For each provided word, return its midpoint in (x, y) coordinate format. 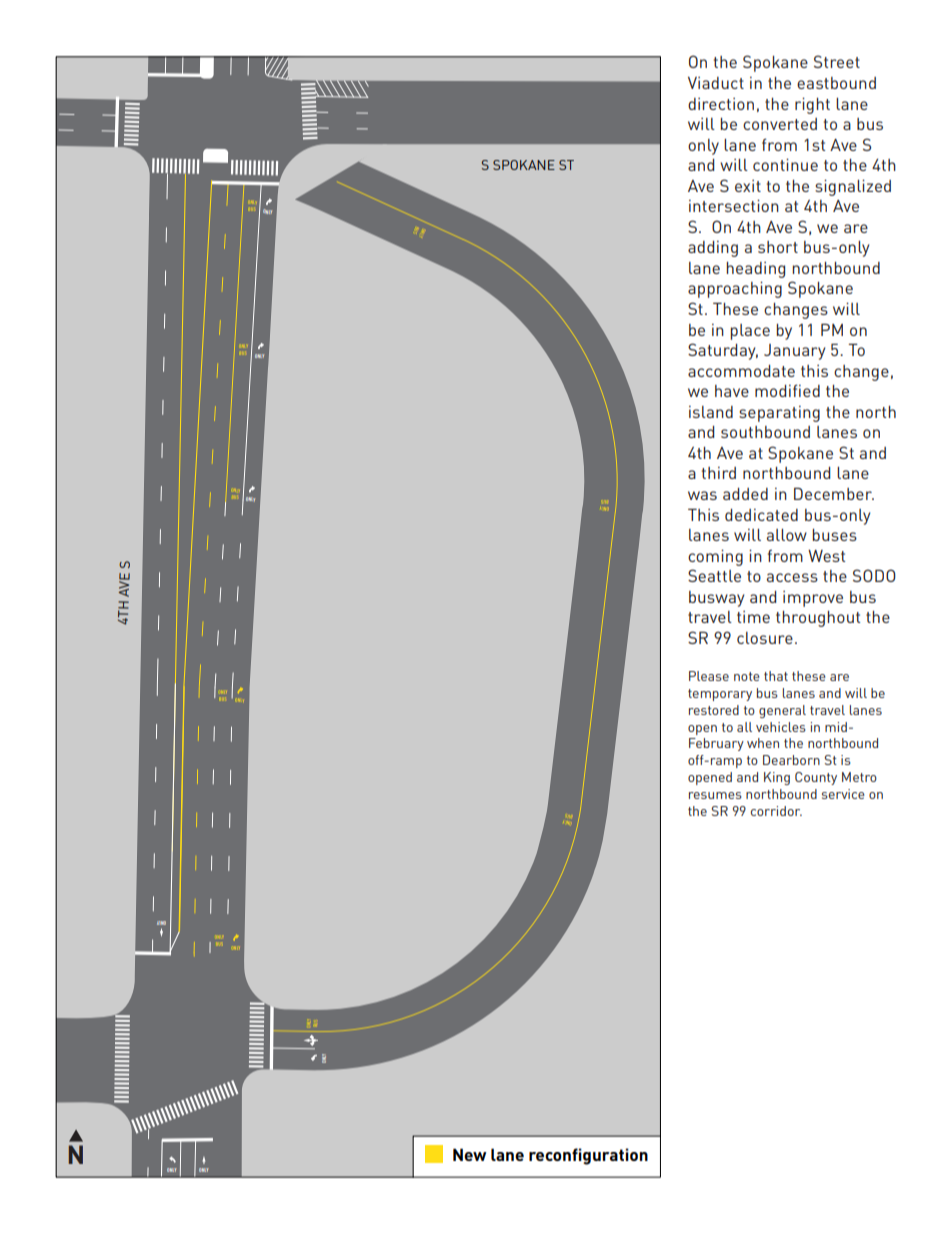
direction (721, 104)
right (812, 106)
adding (713, 249)
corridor (776, 811)
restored (714, 710)
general (782, 711)
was (702, 495)
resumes (715, 795)
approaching (735, 290)
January (795, 352)
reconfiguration (588, 1156)
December (834, 493)
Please (709, 676)
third (719, 473)
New (470, 1154)
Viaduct (716, 83)
